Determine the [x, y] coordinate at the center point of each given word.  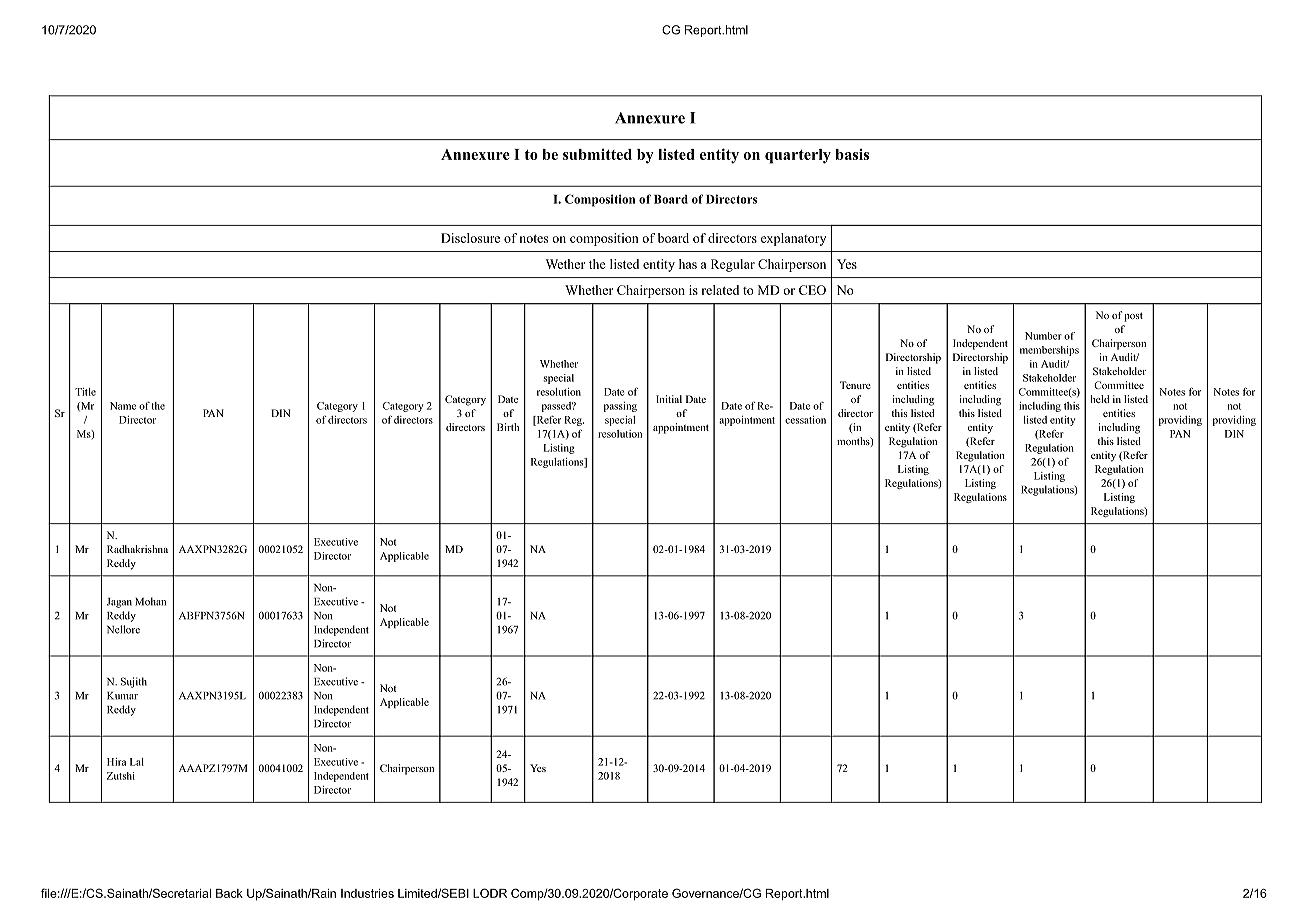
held [1100, 399]
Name [123, 406]
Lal [137, 762]
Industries [367, 893]
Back [229, 893]
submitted [597, 154]
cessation [805, 420]
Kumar [122, 696]
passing [620, 407]
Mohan [150, 601]
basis [852, 154]
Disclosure [470, 238]
